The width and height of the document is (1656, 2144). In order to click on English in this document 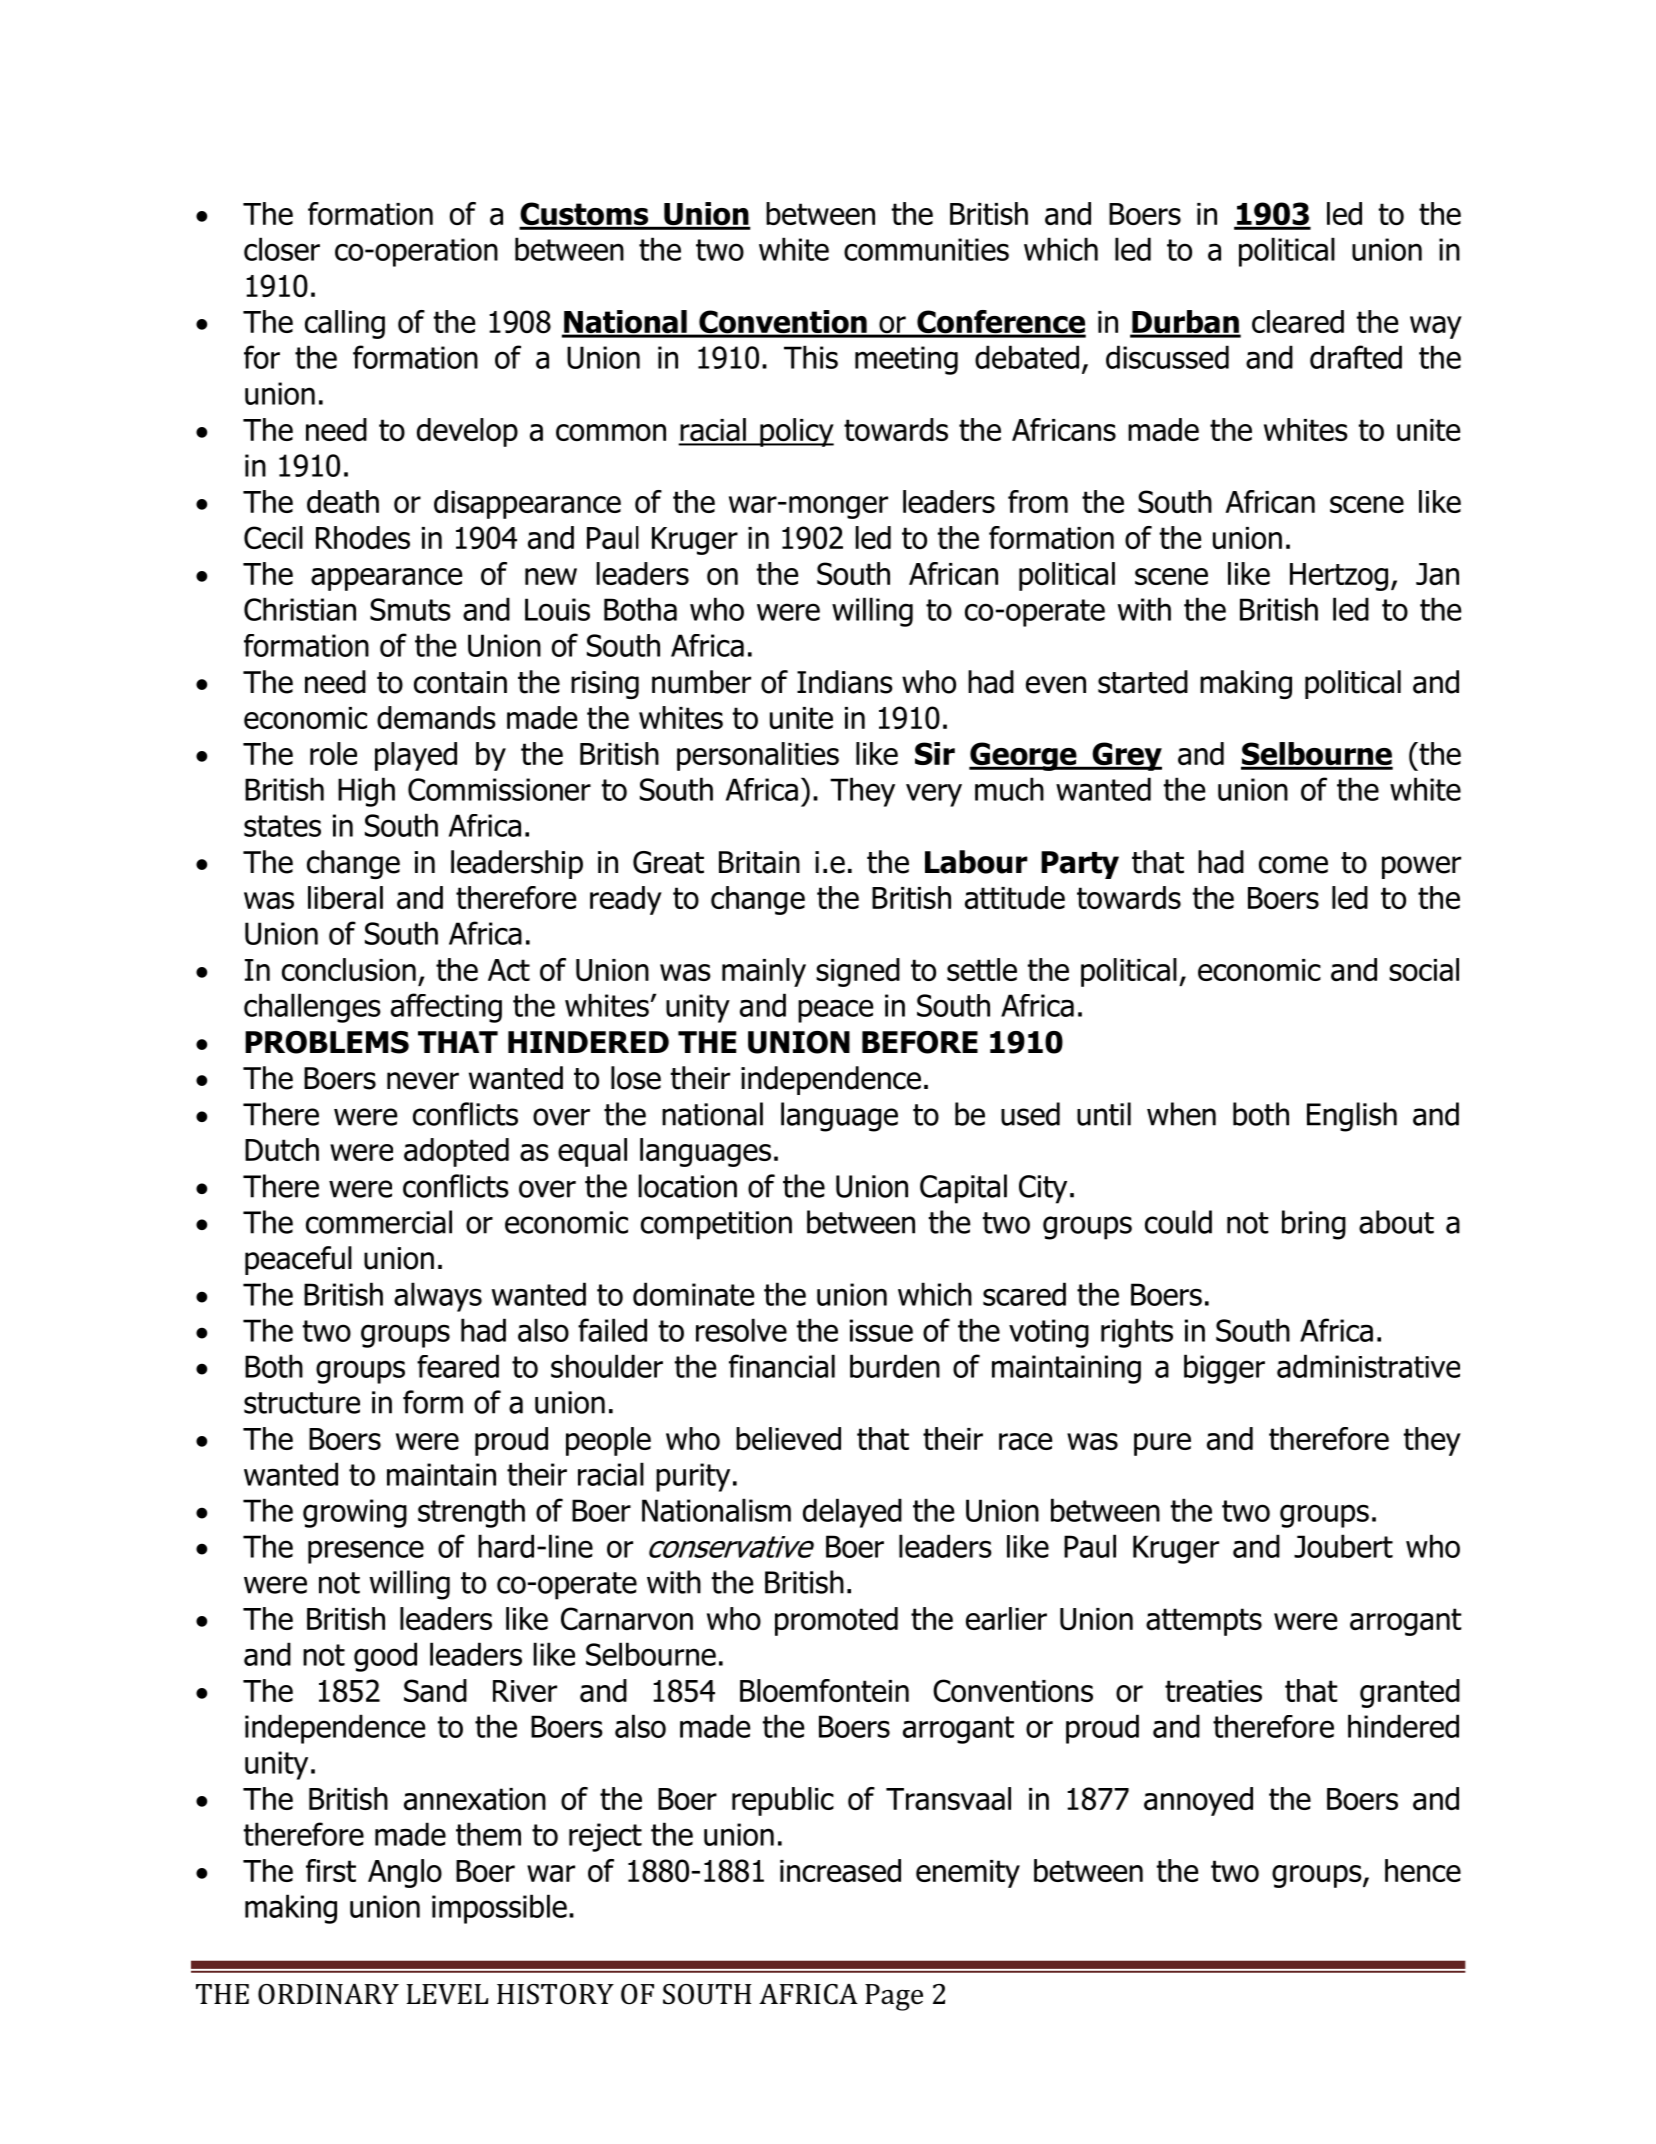, I will do `click(1352, 1117)`.
